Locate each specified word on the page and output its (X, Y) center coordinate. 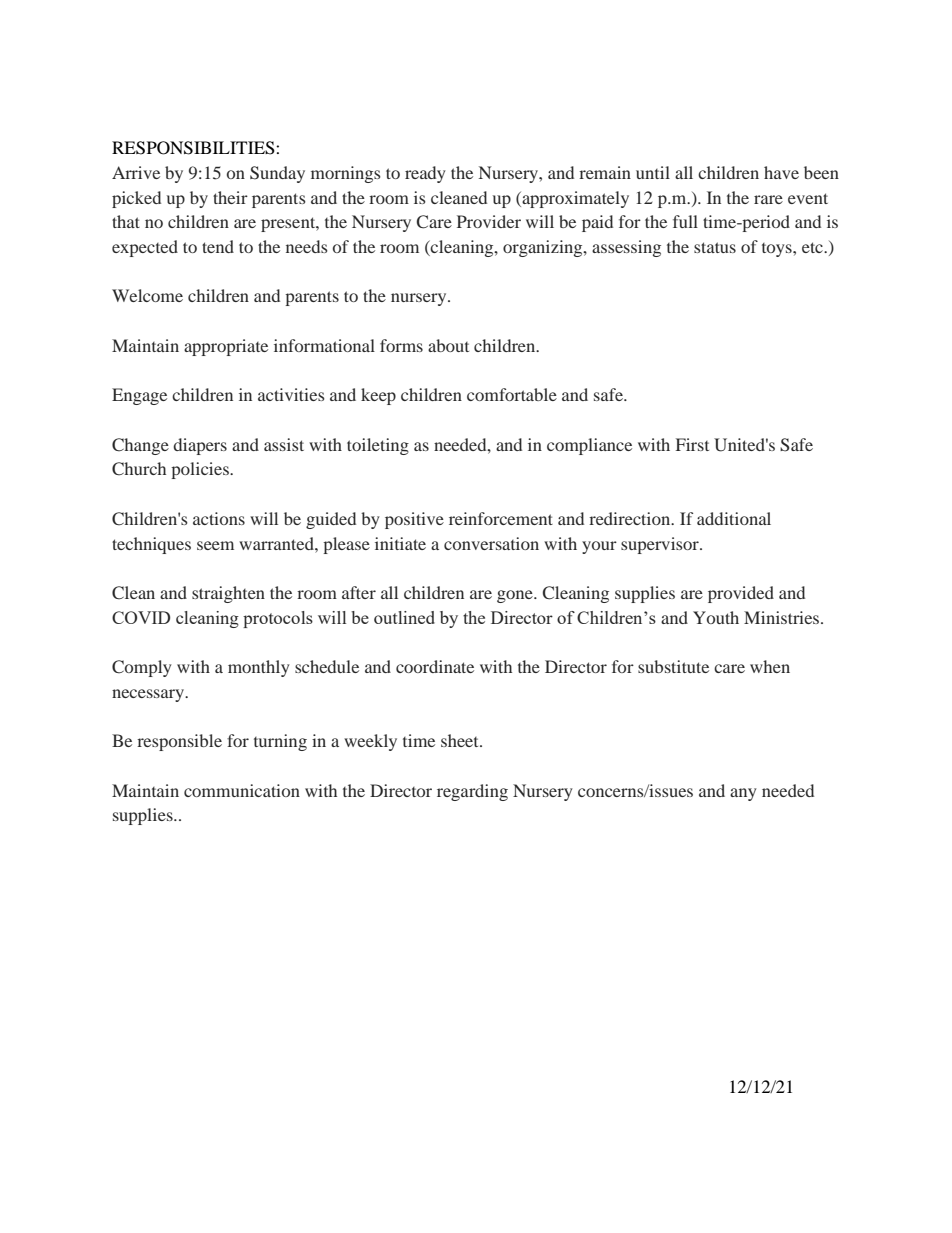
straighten (228, 594)
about (448, 345)
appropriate (226, 347)
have (781, 172)
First (692, 444)
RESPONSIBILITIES (194, 148)
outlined (404, 617)
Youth (716, 617)
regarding (472, 792)
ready (425, 174)
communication (242, 790)
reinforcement (501, 518)
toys (778, 250)
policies (201, 470)
